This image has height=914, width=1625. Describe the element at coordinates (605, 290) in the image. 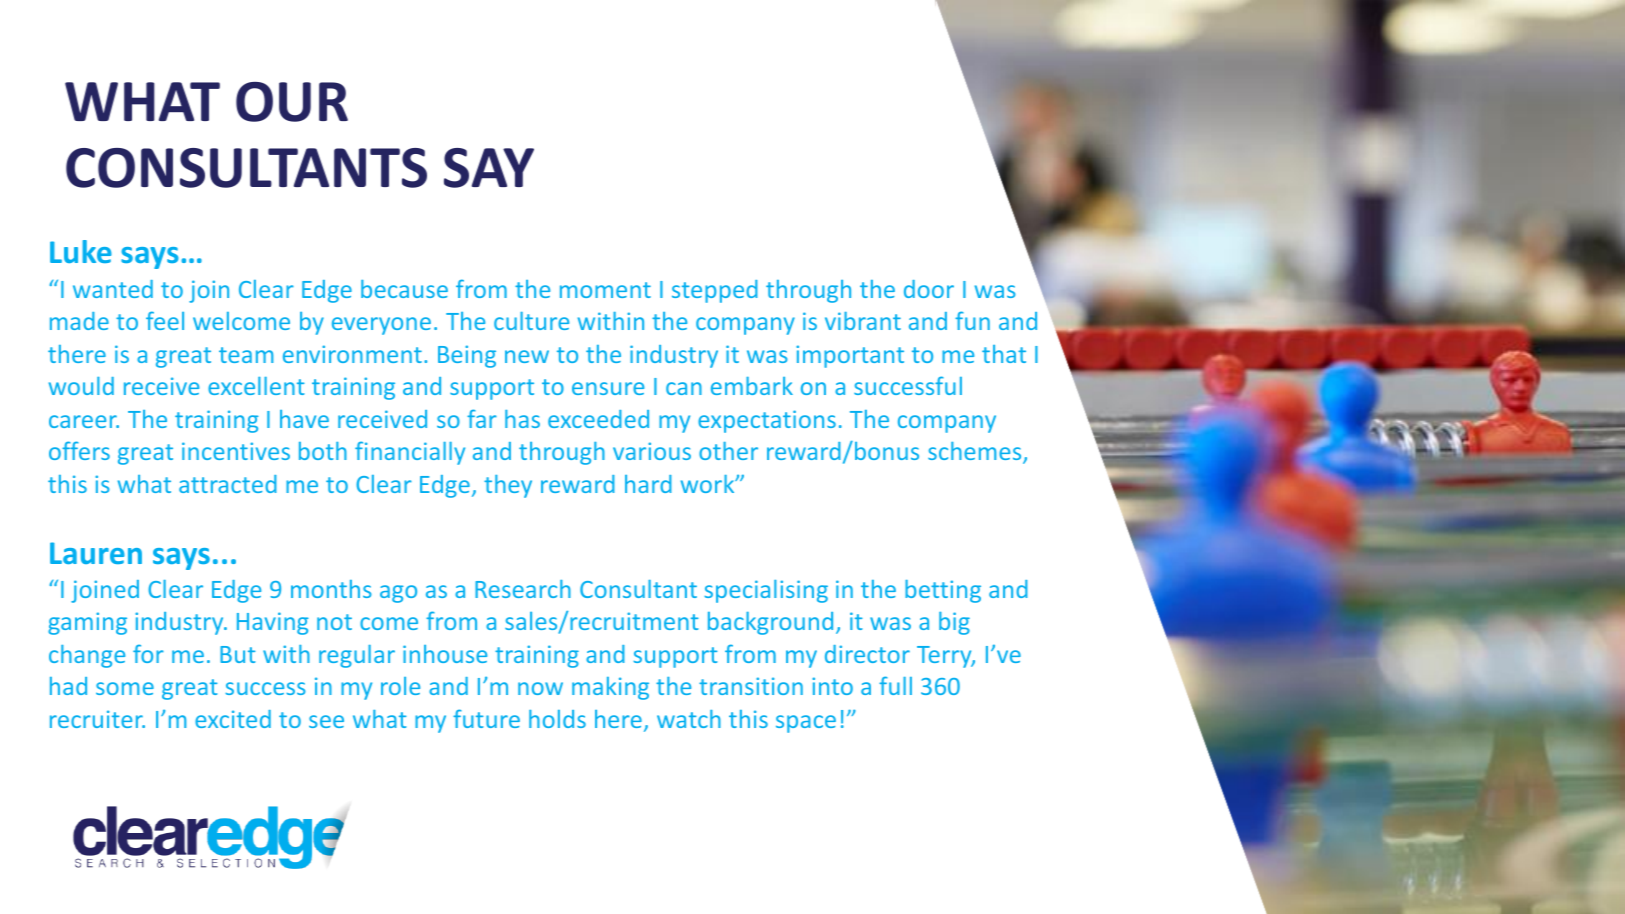

I see `moment` at that location.
